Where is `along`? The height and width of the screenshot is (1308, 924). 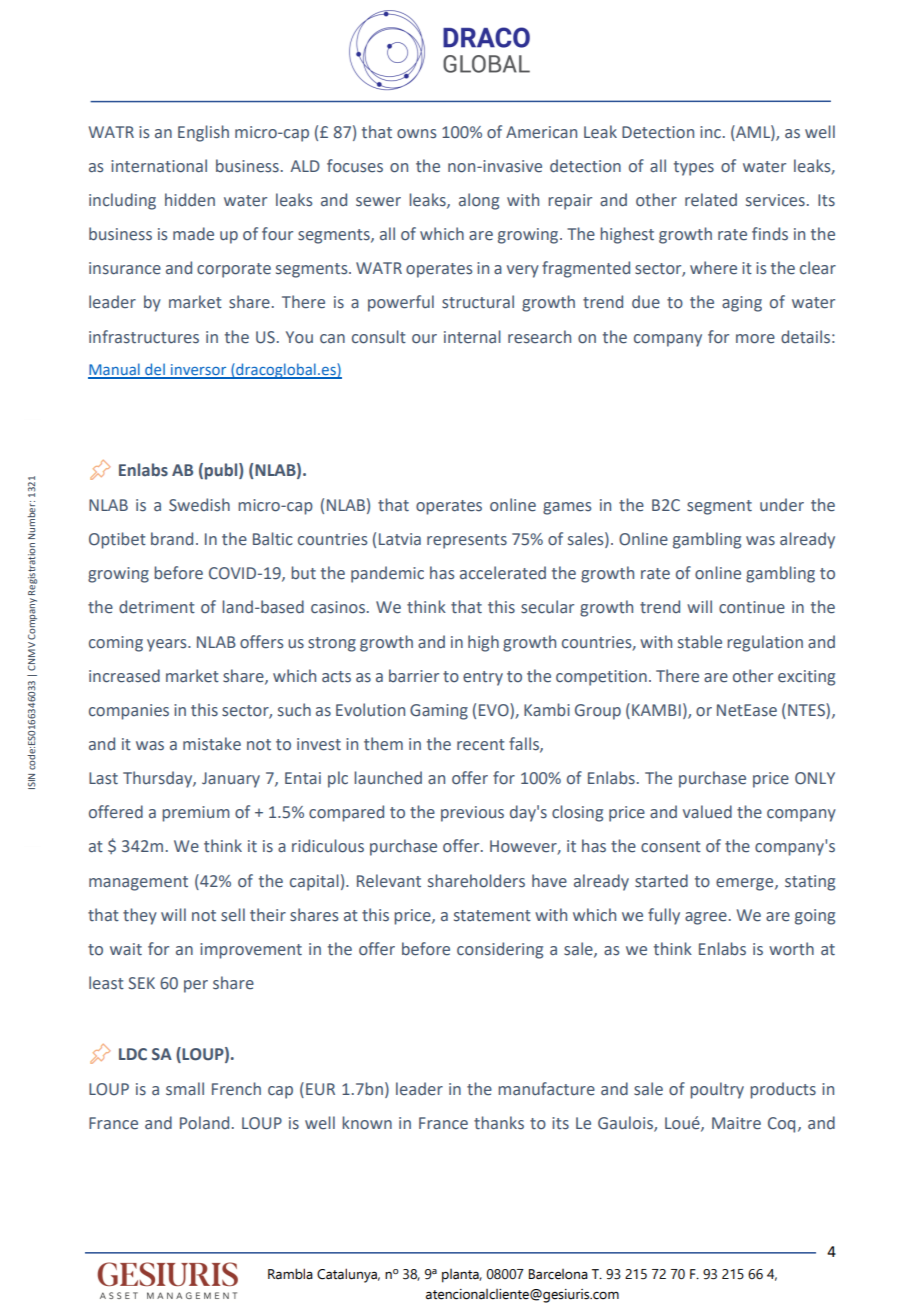
along is located at coordinates (479, 201).
